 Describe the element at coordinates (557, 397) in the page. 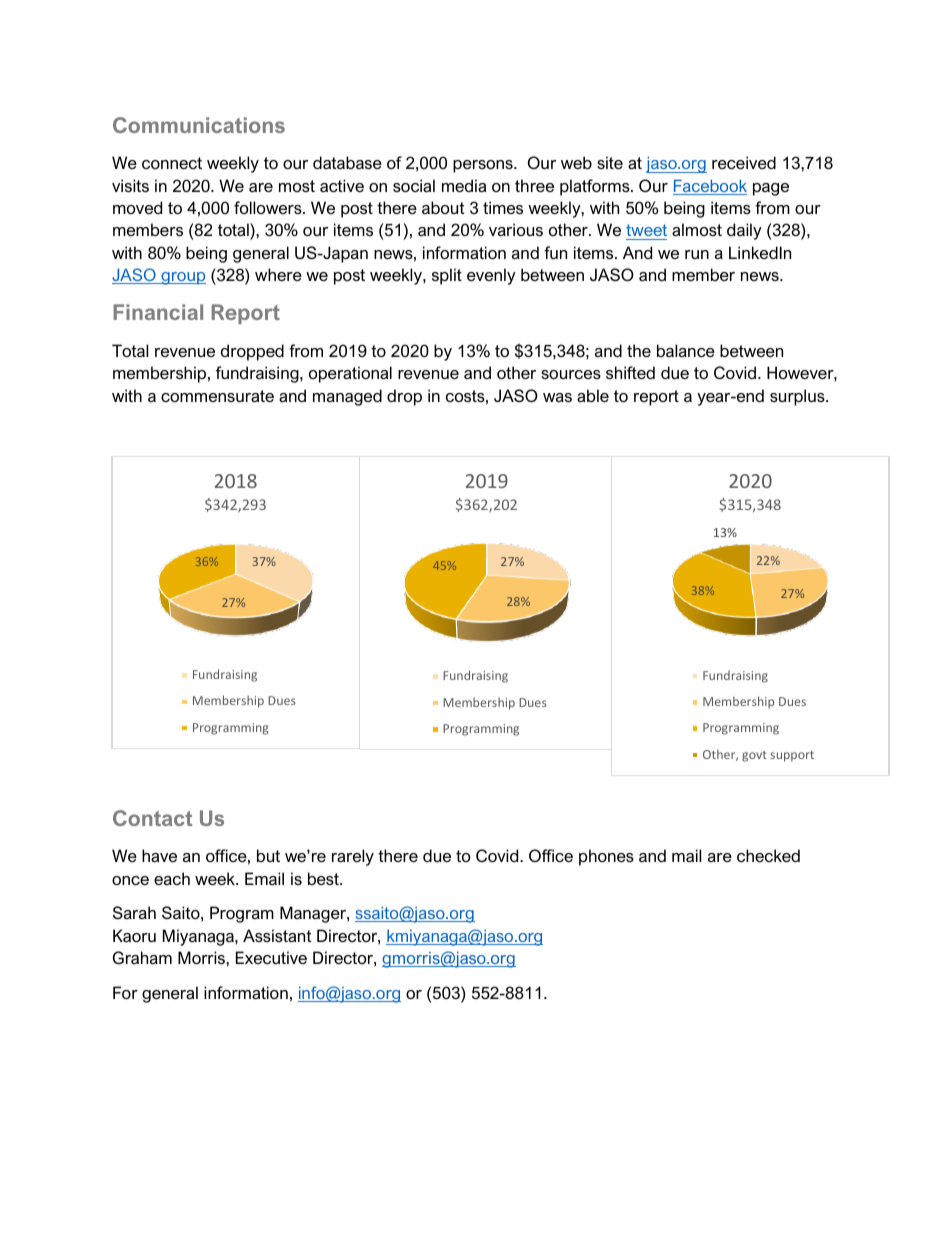

I see `was` at that location.
